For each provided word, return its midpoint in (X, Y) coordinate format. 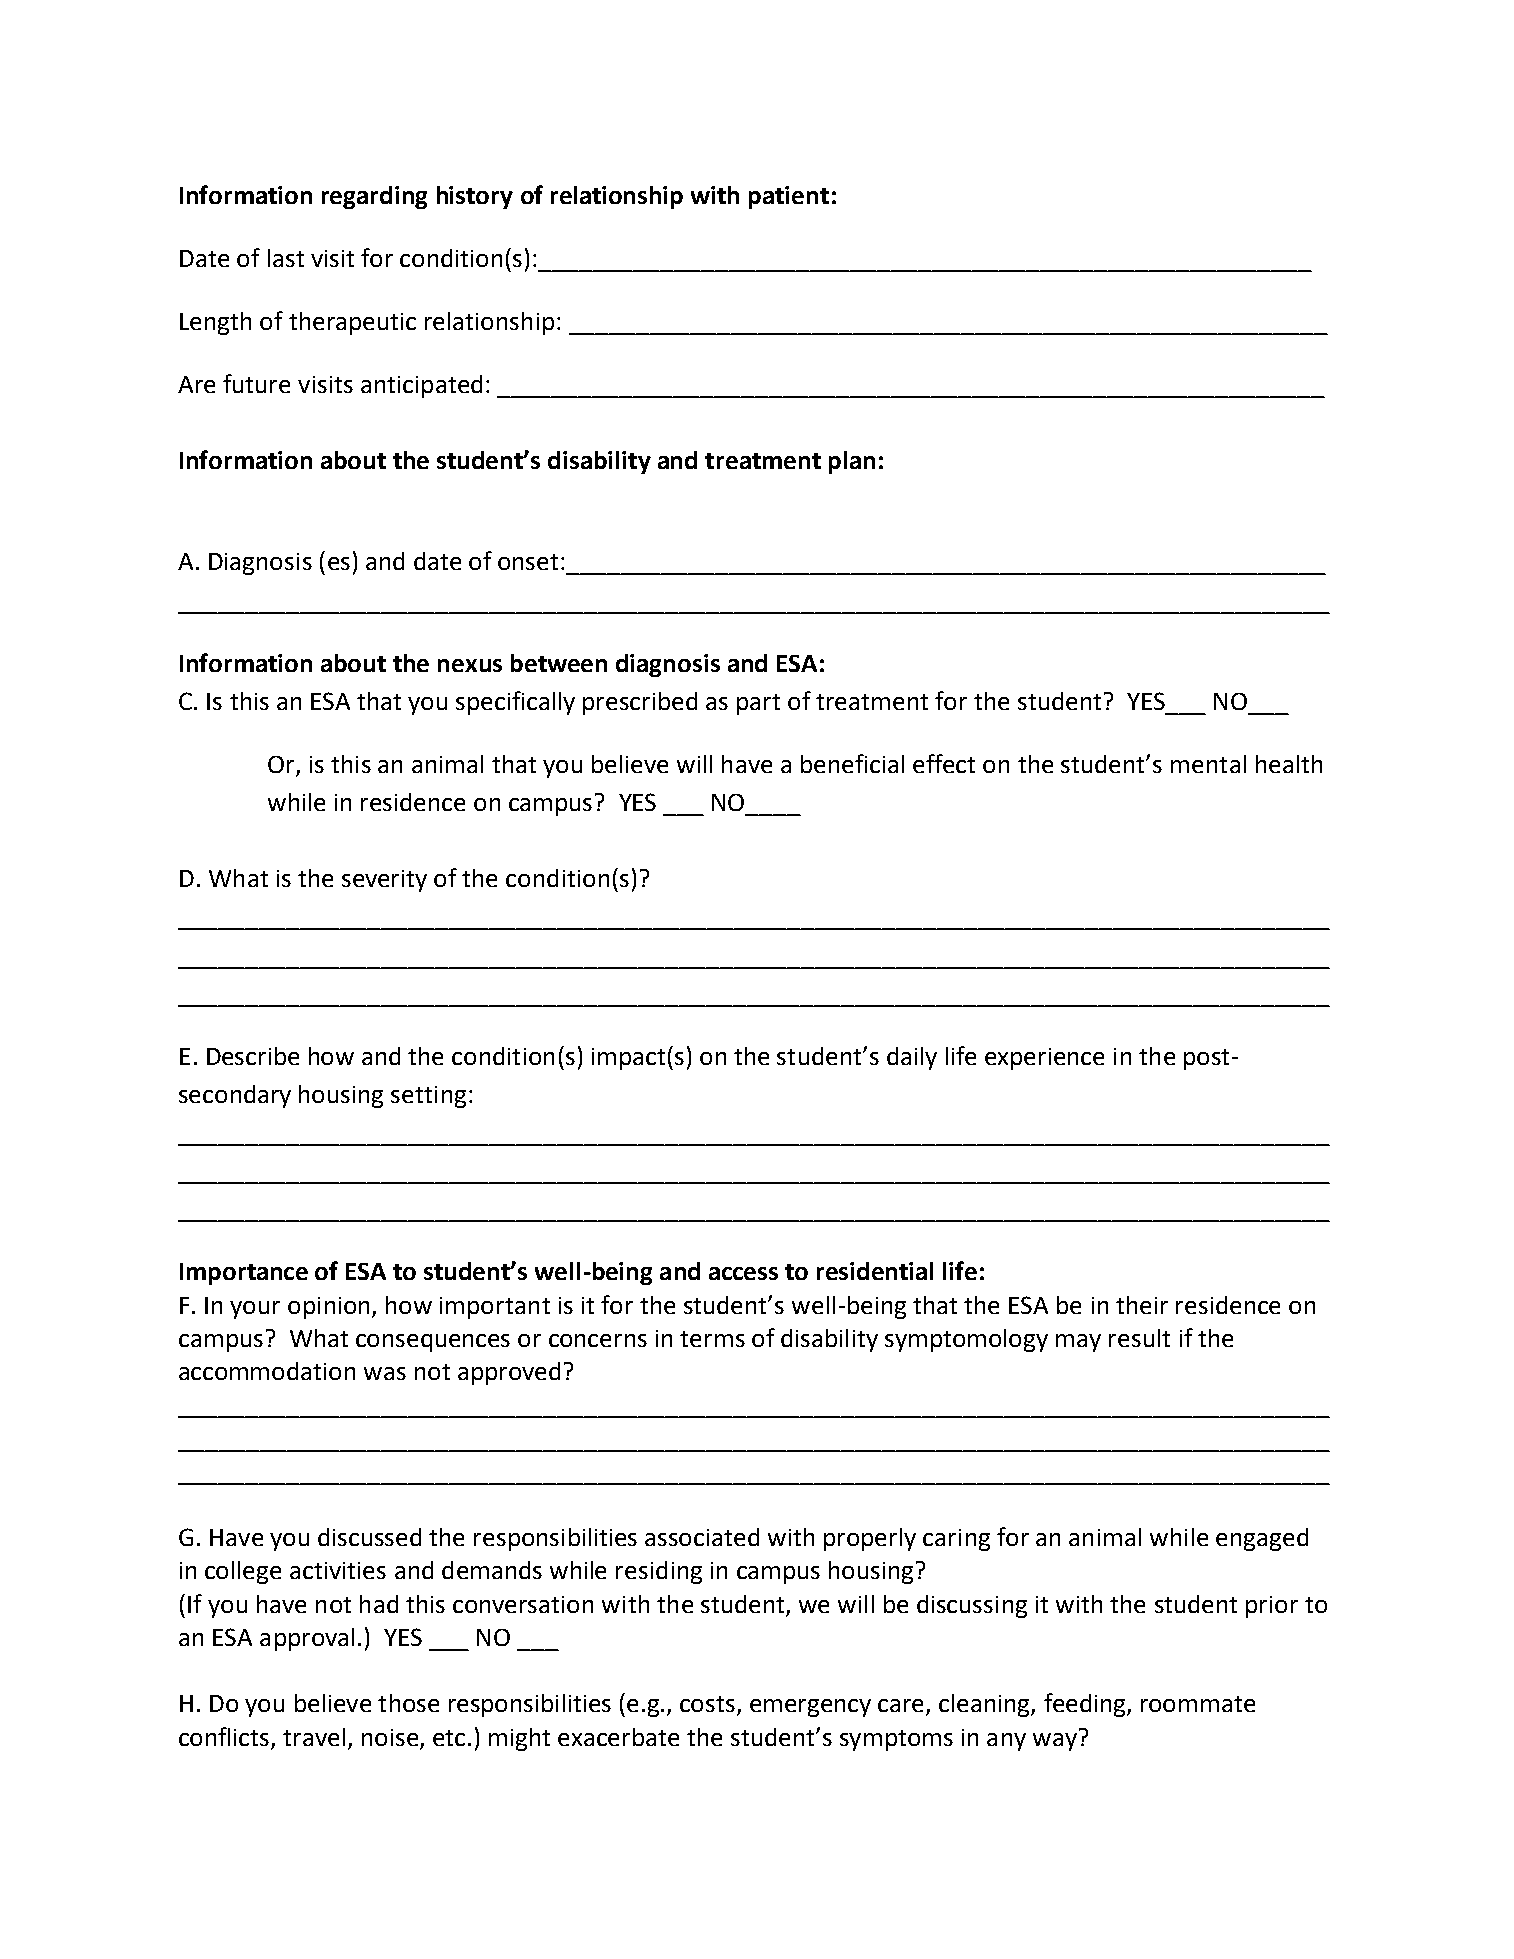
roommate (1198, 1704)
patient (789, 197)
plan (852, 462)
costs (709, 1705)
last (286, 258)
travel (314, 1737)
